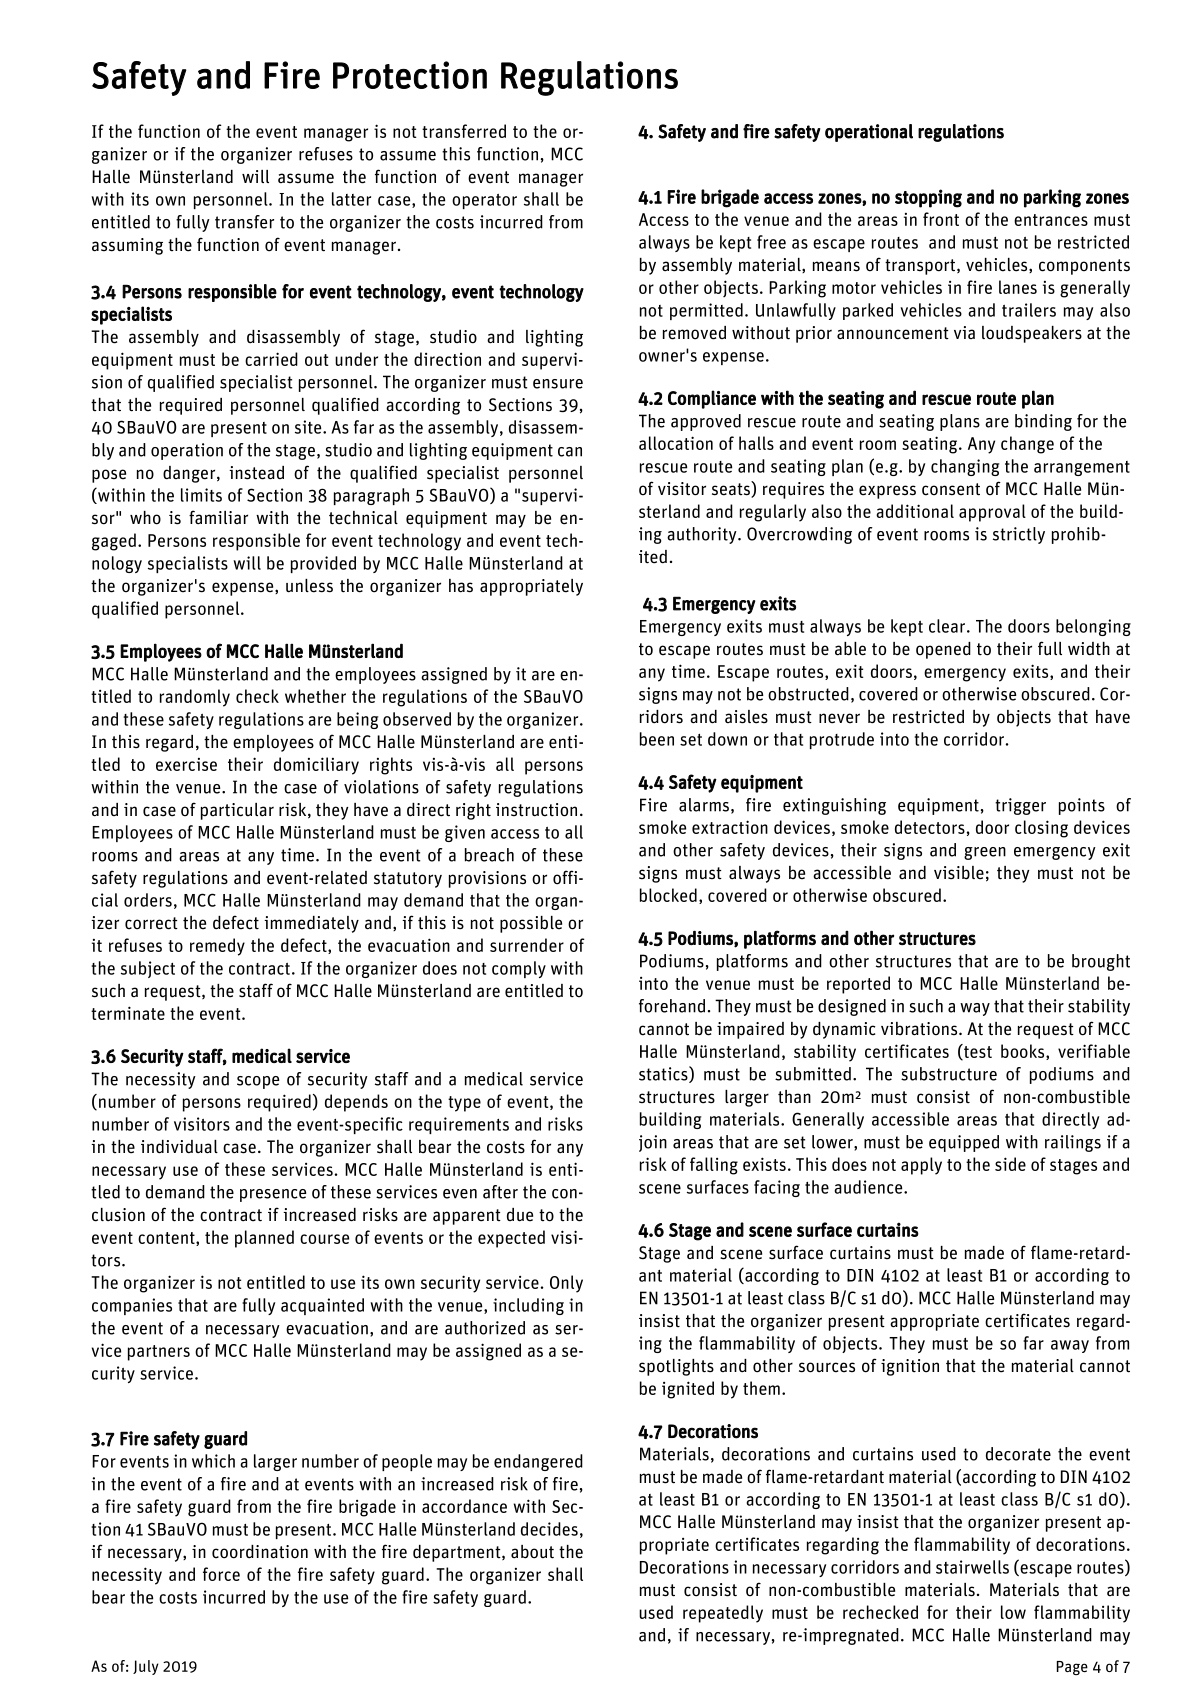  I want to click on force, so click(221, 1574).
